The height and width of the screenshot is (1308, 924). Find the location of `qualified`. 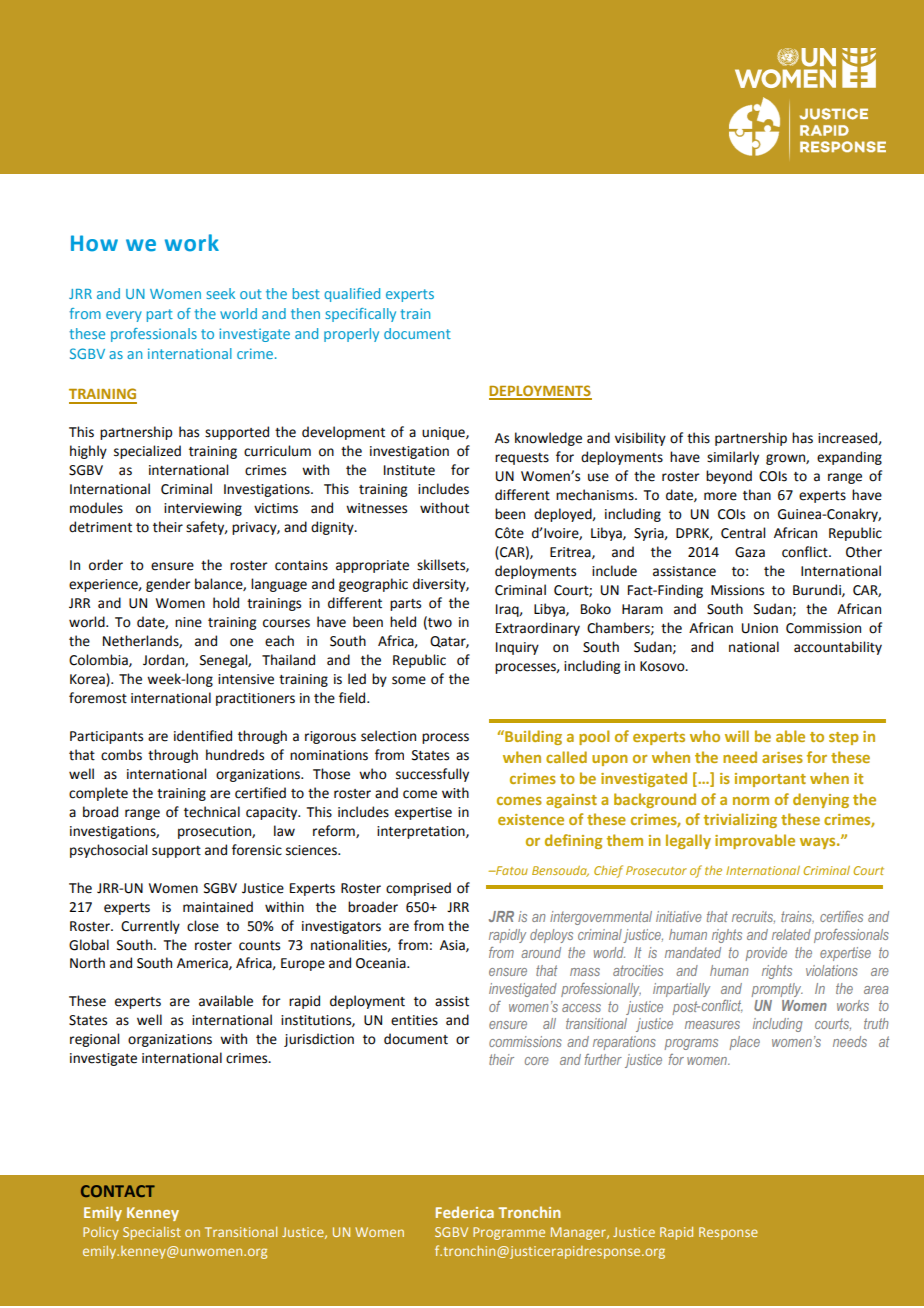

qualified is located at coordinates (352, 295).
